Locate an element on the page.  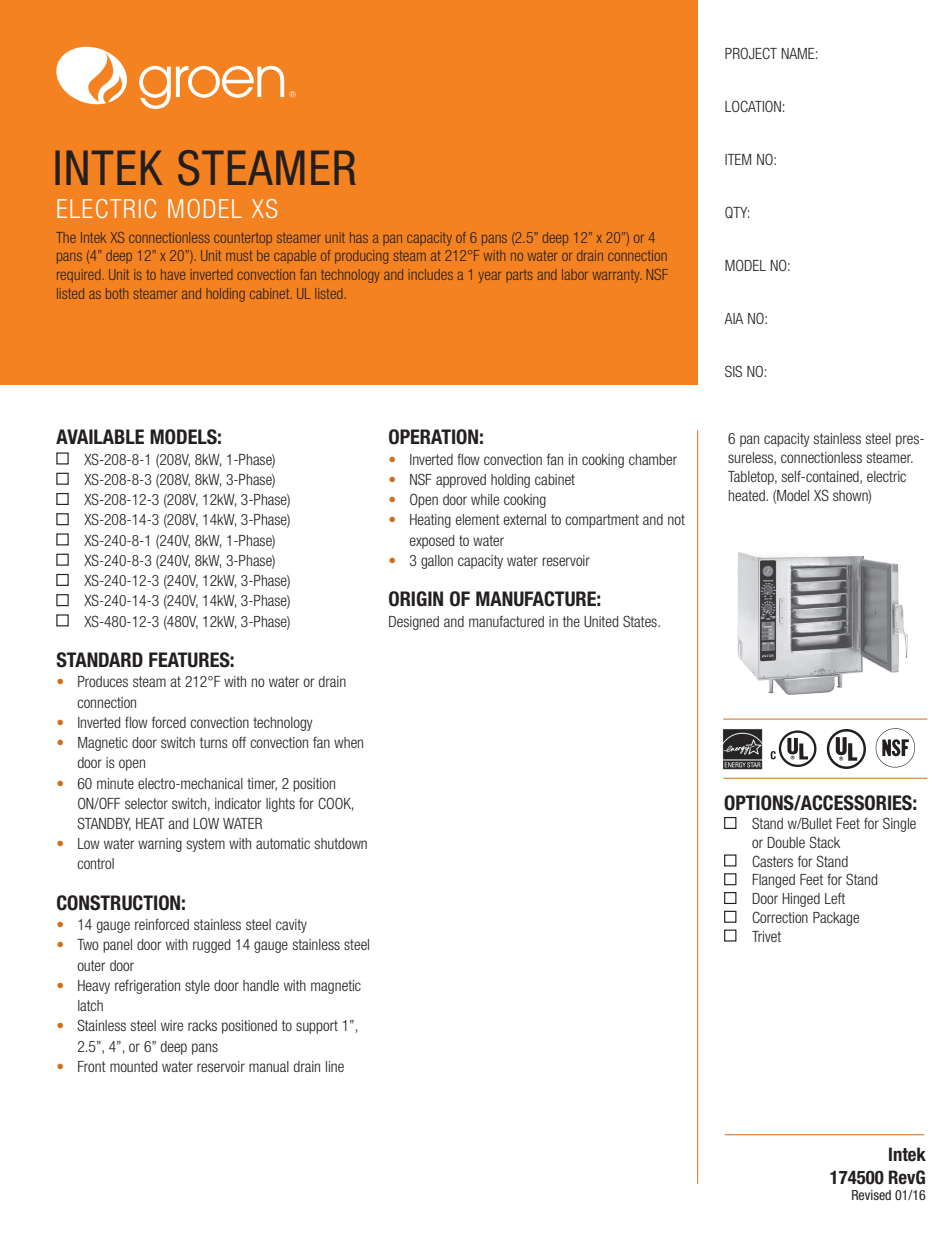
Double is located at coordinates (786, 842).
